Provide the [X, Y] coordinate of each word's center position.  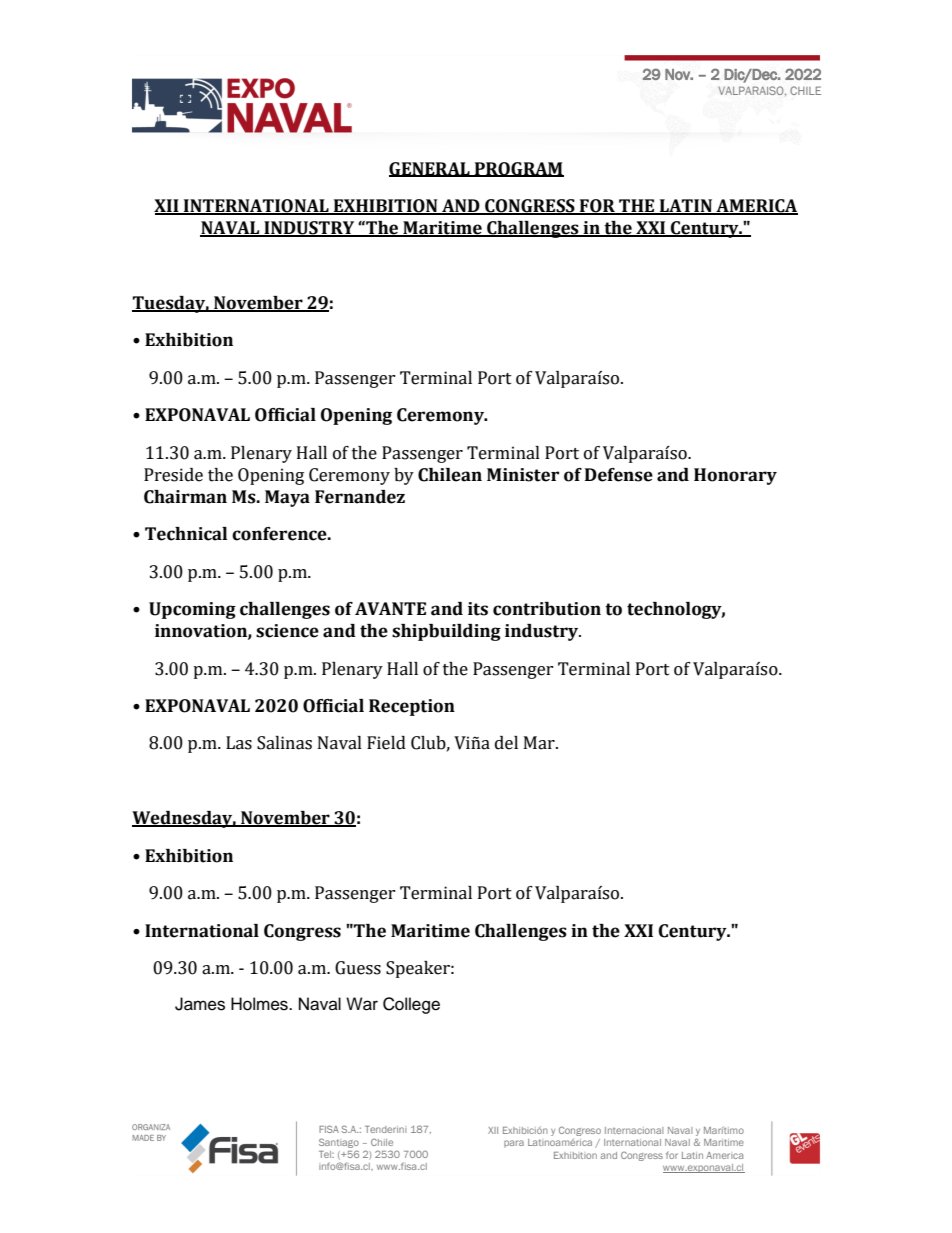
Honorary [735, 476]
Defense [619, 475]
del [506, 743]
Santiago [339, 1143]
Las [239, 743]
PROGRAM [518, 169]
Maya [287, 498]
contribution [547, 609]
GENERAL [430, 169]
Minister [523, 475]
